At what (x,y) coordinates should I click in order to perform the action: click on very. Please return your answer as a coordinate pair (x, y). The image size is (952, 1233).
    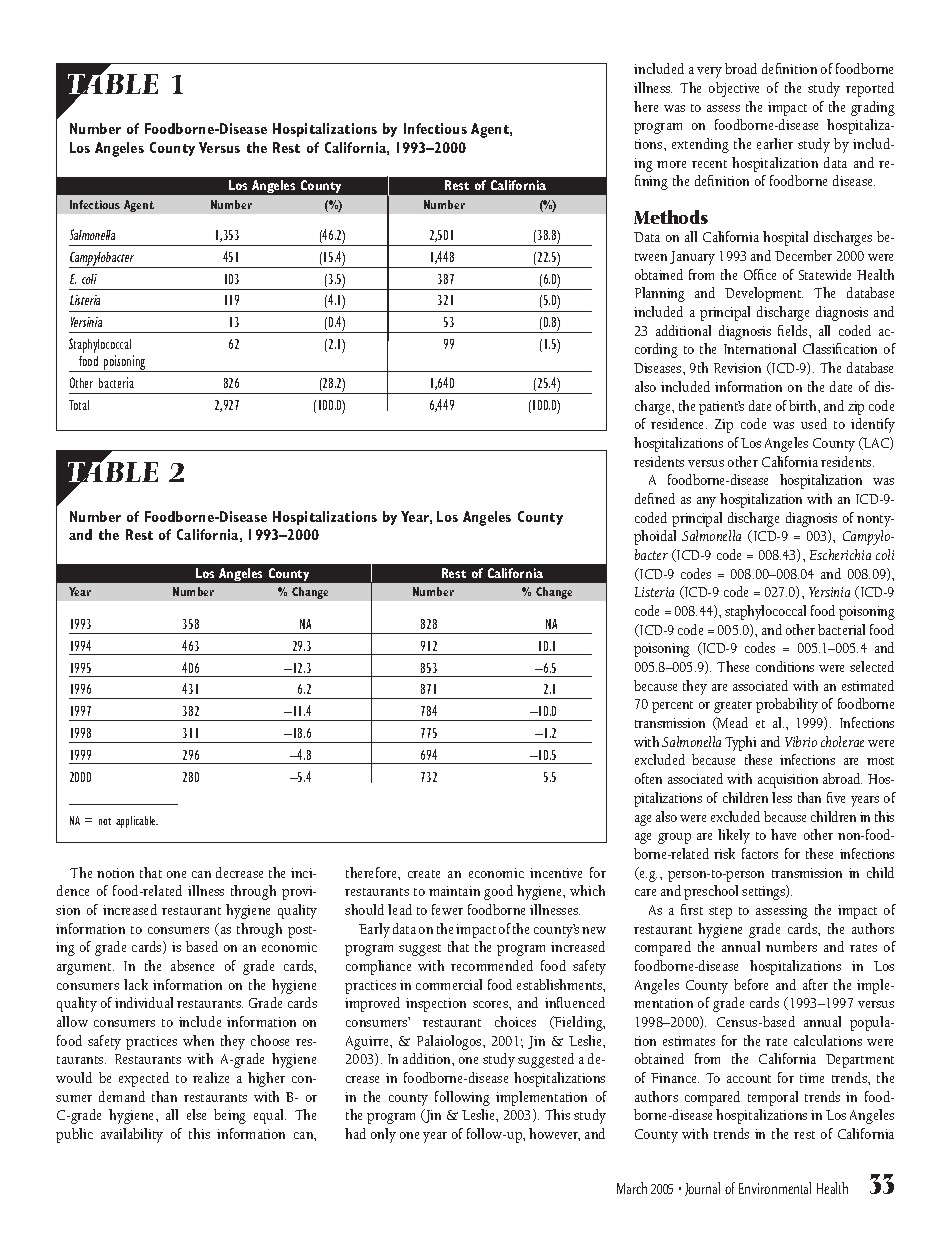
    Looking at the image, I should click on (709, 72).
